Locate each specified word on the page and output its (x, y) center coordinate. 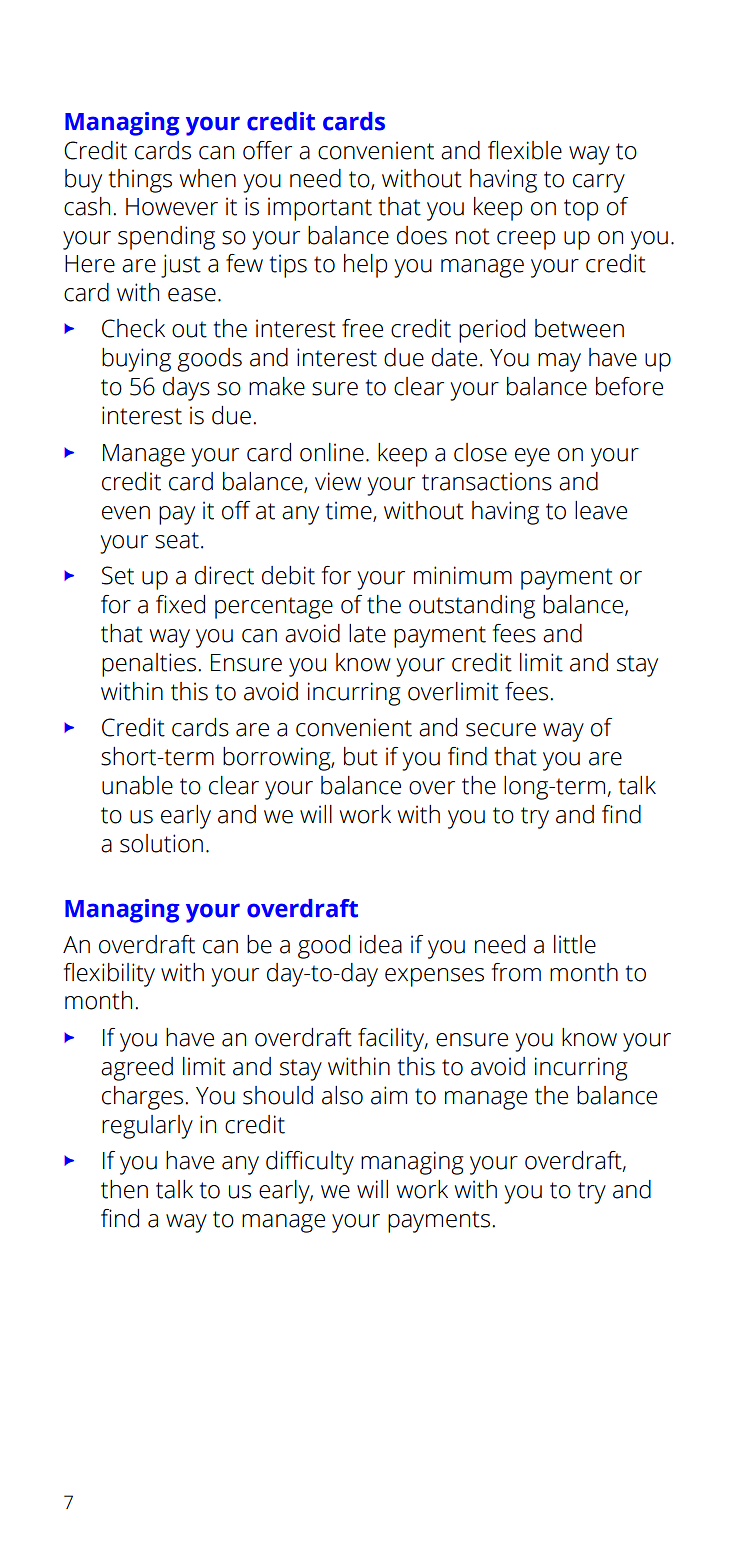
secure (501, 730)
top (581, 210)
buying (136, 360)
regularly (147, 1127)
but (361, 756)
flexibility (109, 975)
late (367, 633)
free (362, 328)
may (559, 362)
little (575, 944)
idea (381, 944)
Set (118, 575)
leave (601, 510)
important (320, 209)
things (140, 181)
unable (137, 785)
